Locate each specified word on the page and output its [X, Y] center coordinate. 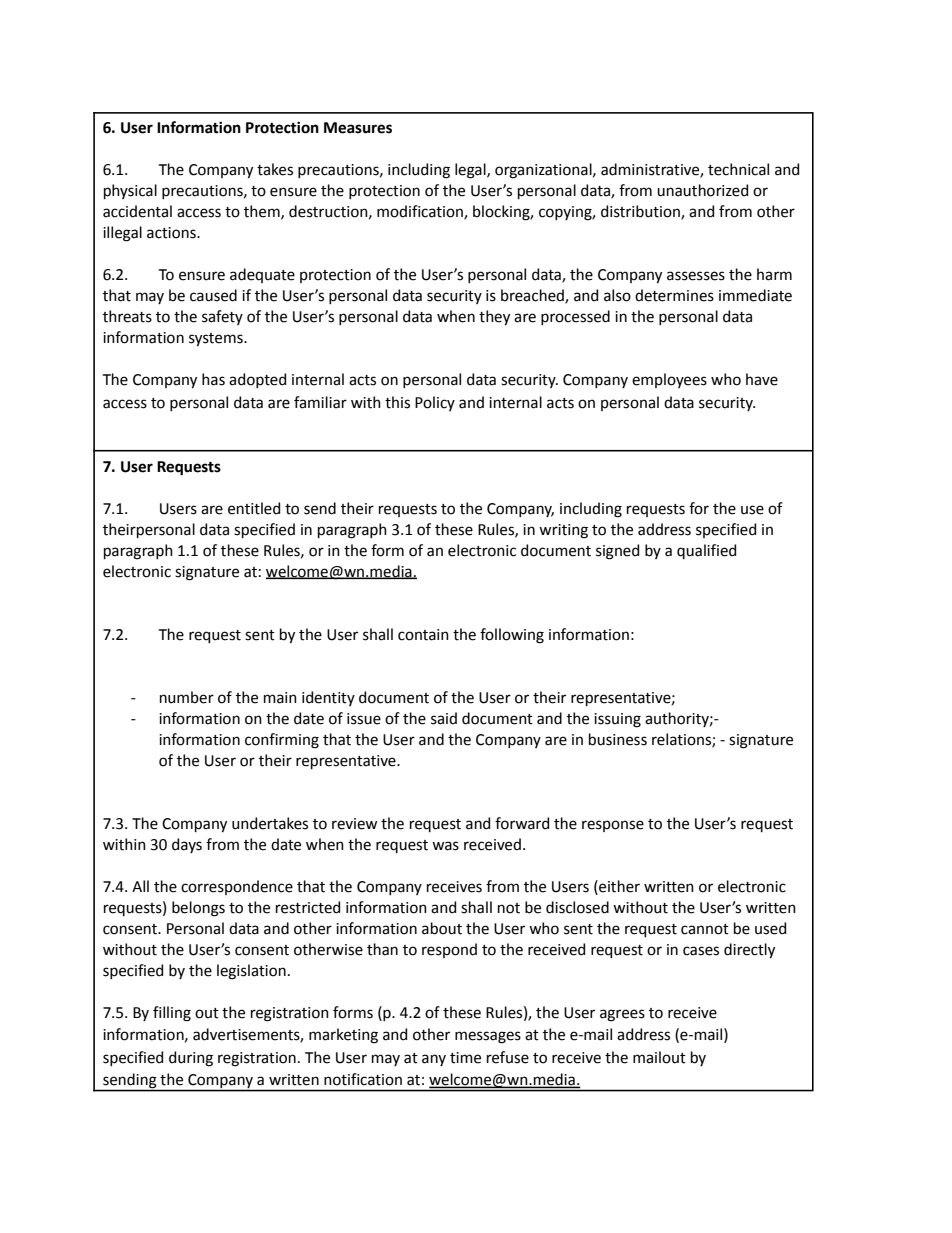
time [465, 1058]
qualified [706, 551]
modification [421, 212]
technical [738, 169]
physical [130, 191]
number [187, 697]
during [191, 1059]
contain [423, 635]
